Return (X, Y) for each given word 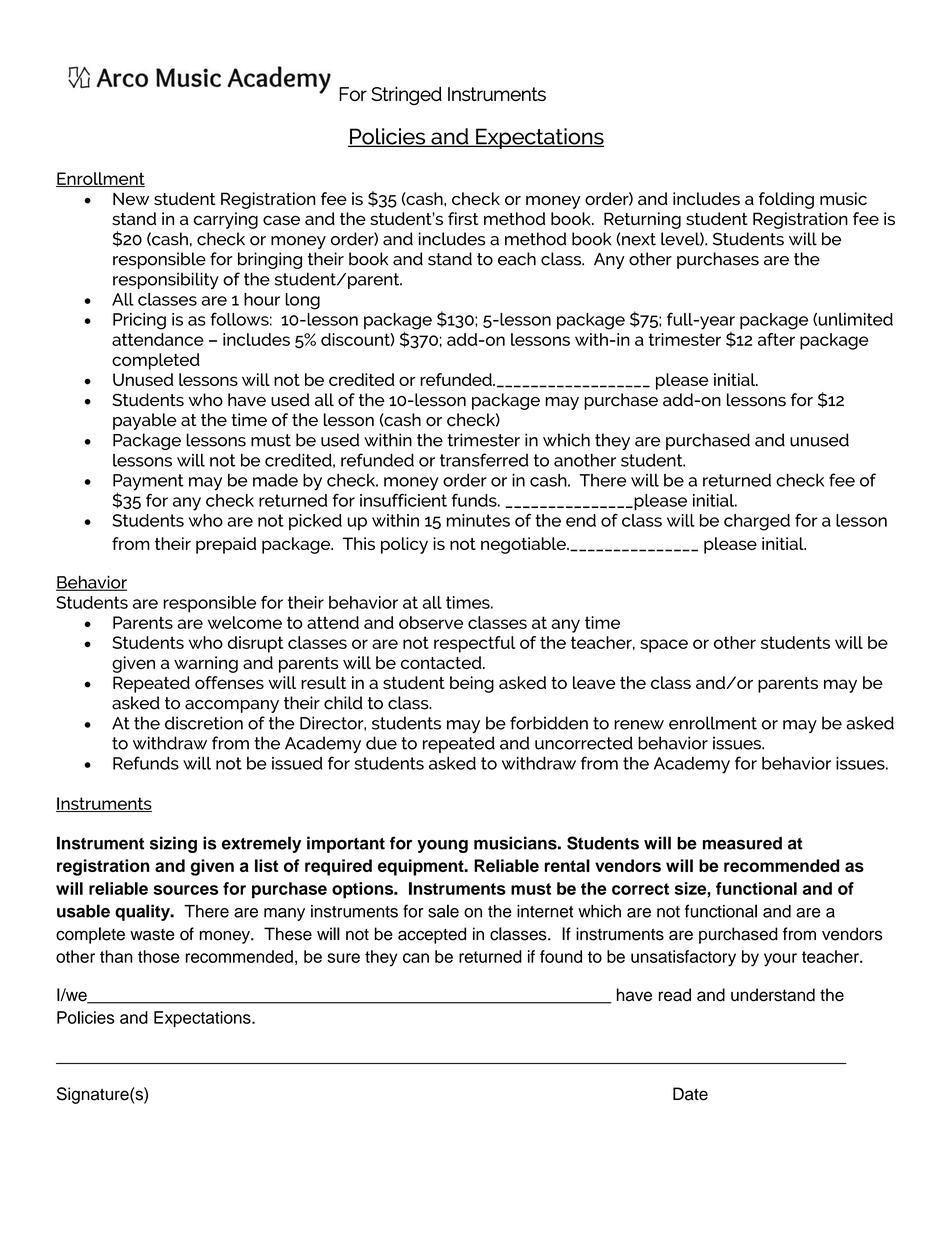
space (664, 646)
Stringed (406, 95)
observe (431, 622)
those (159, 956)
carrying (226, 220)
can (416, 958)
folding (786, 200)
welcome (245, 622)
